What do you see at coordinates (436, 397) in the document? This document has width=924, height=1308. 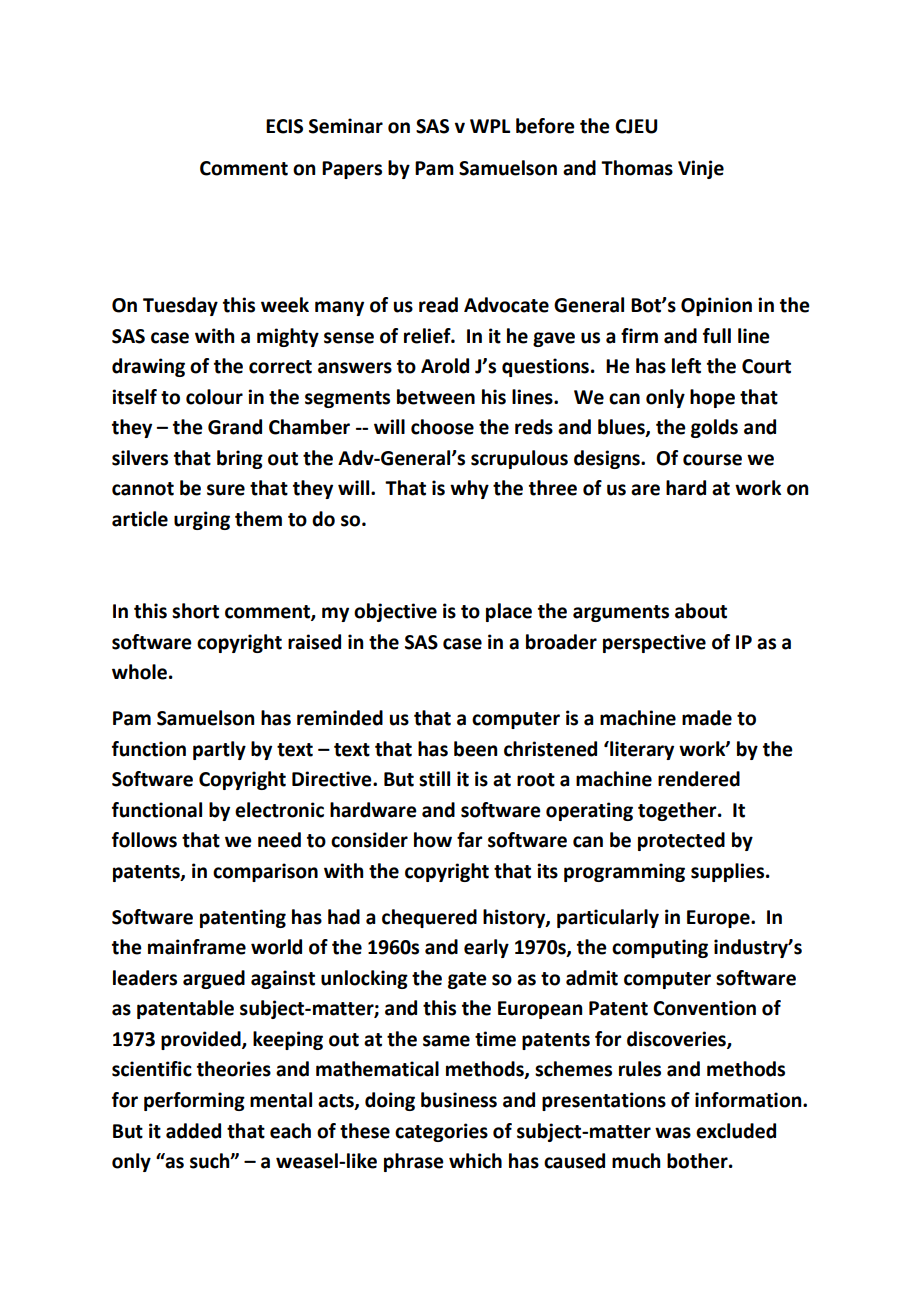 I see `between` at bounding box center [436, 397].
